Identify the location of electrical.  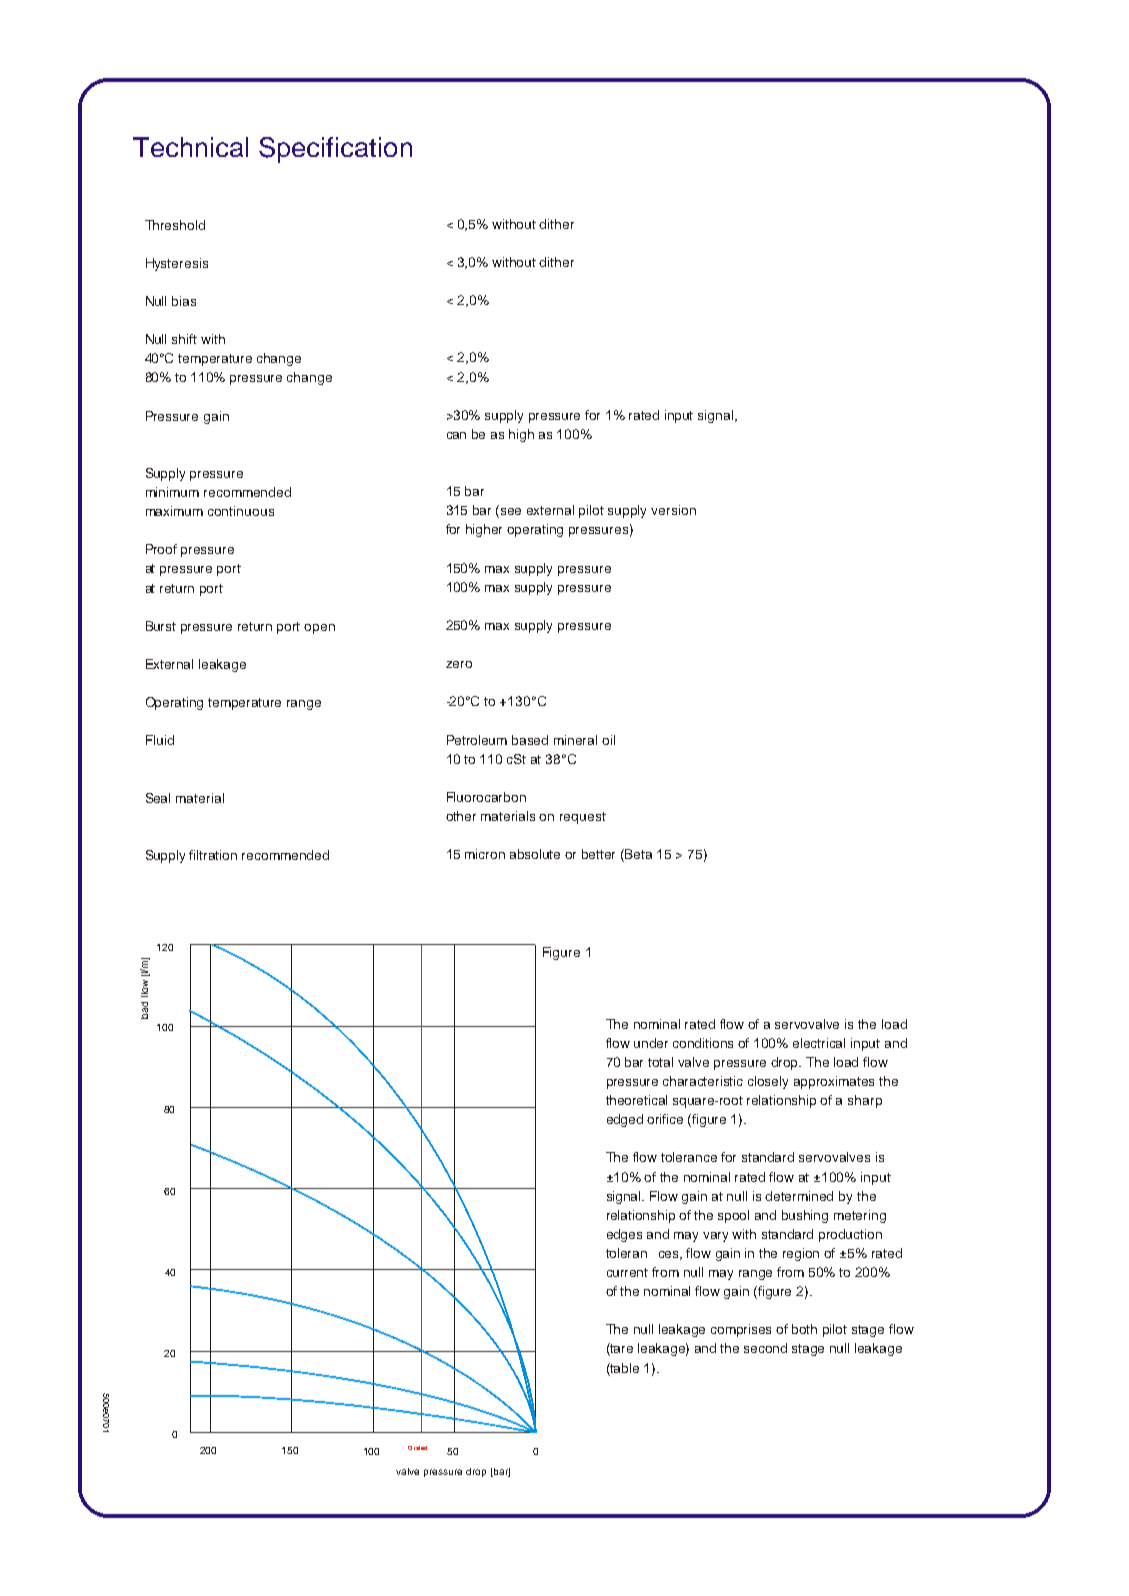
(819, 1043).
